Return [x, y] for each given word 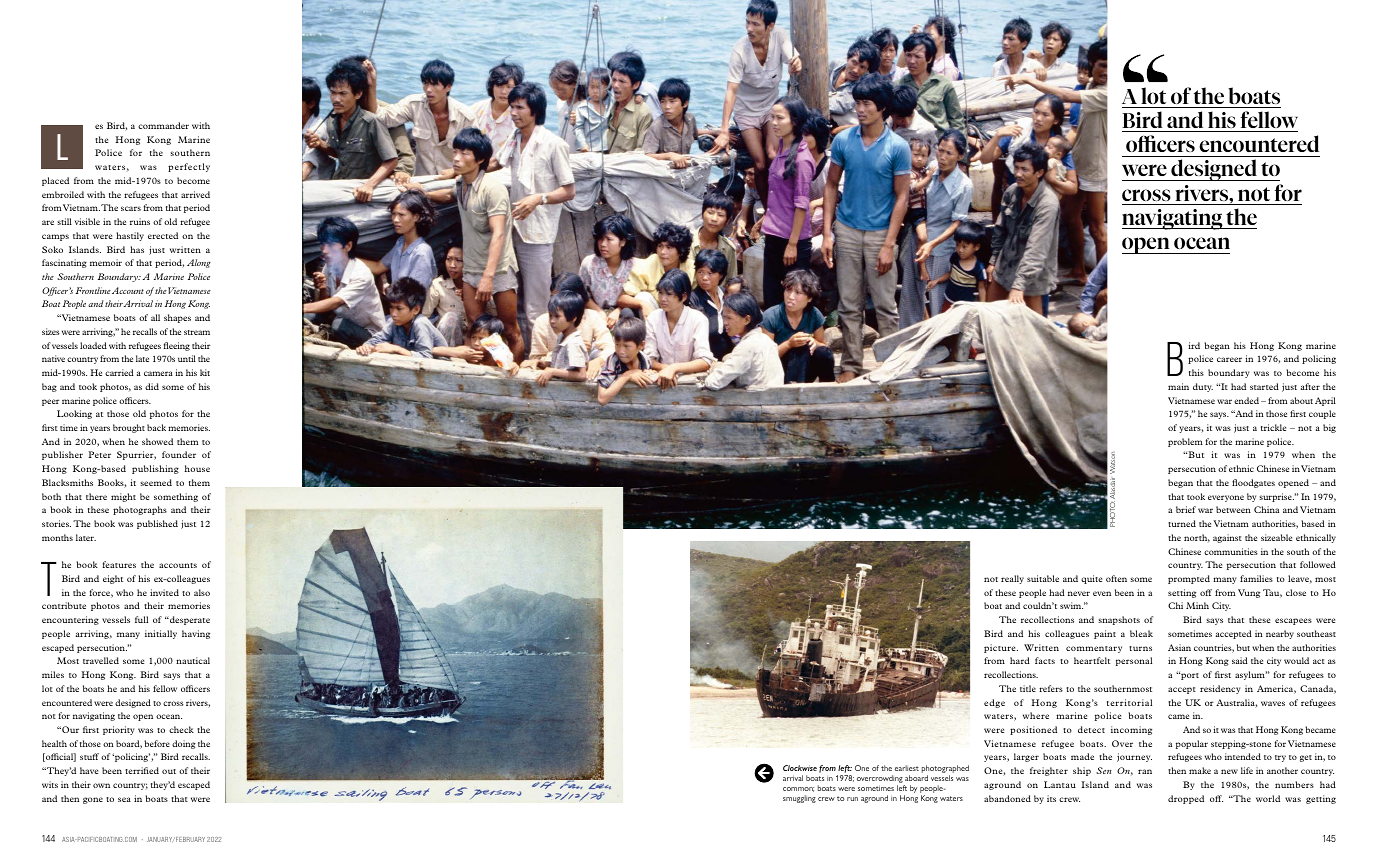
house [197, 468]
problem [1185, 442]
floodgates [1253, 483]
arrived [195, 194]
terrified [142, 770]
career [1229, 359]
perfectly [189, 167]
